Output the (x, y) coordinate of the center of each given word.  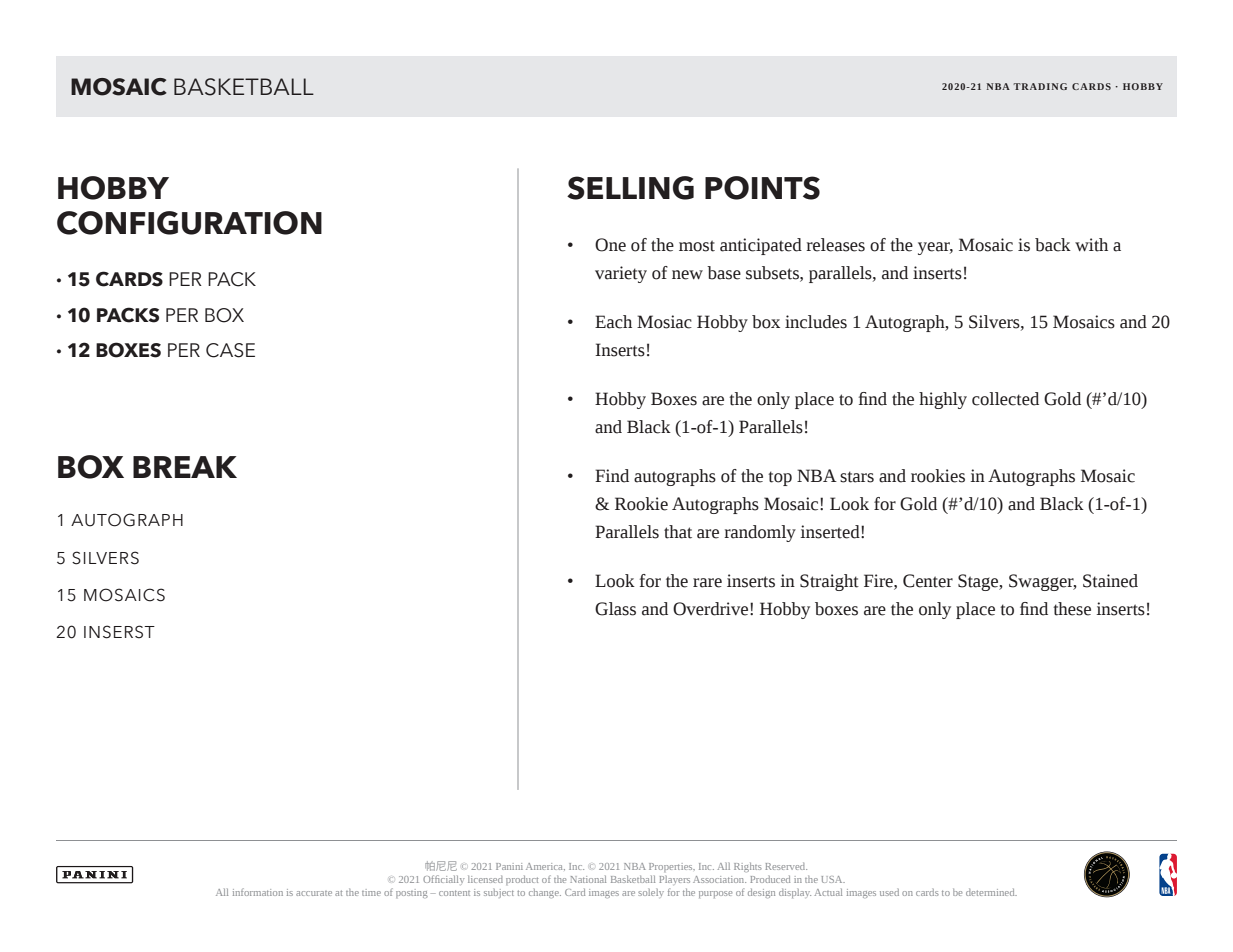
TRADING (1040, 86)
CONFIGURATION (189, 223)
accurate (314, 893)
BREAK (185, 467)
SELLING (630, 188)
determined (991, 892)
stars (857, 477)
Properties (672, 867)
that (678, 532)
